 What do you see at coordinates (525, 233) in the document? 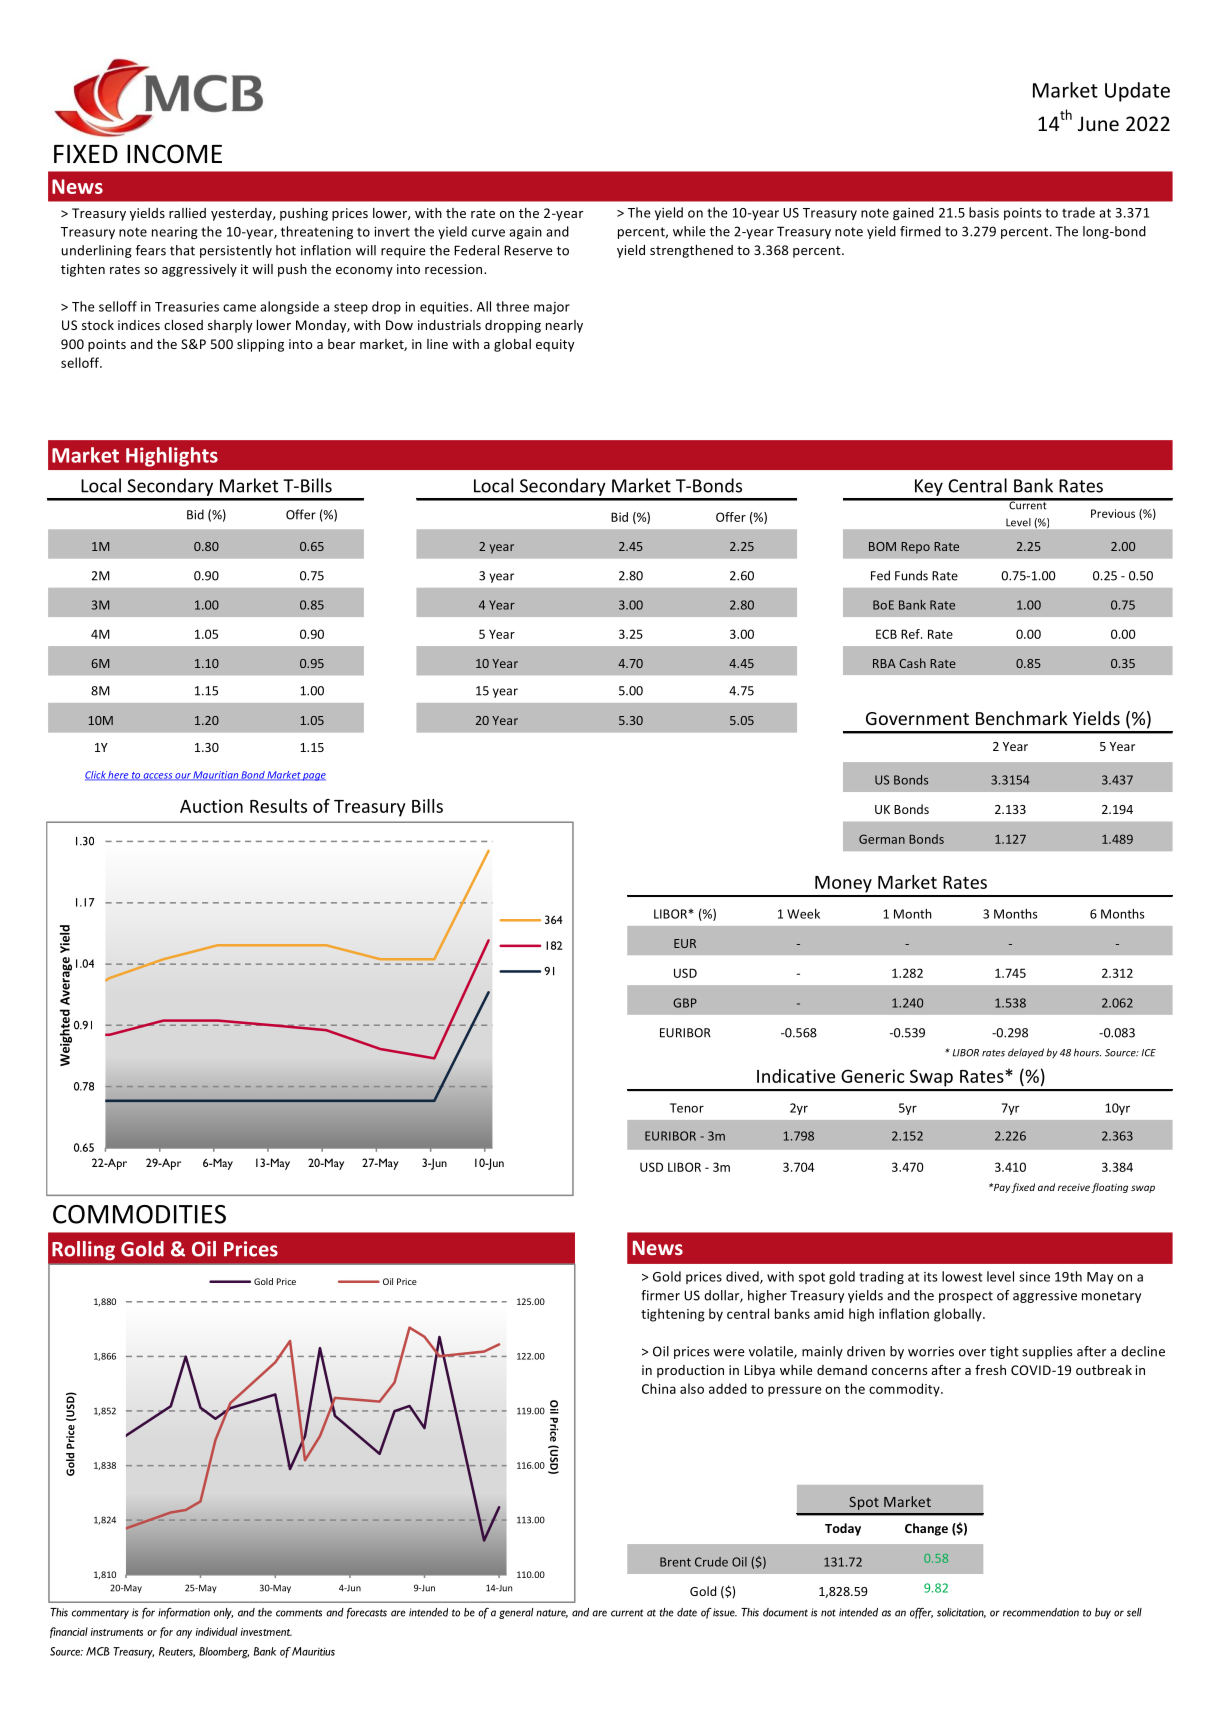
I see `again` at bounding box center [525, 233].
